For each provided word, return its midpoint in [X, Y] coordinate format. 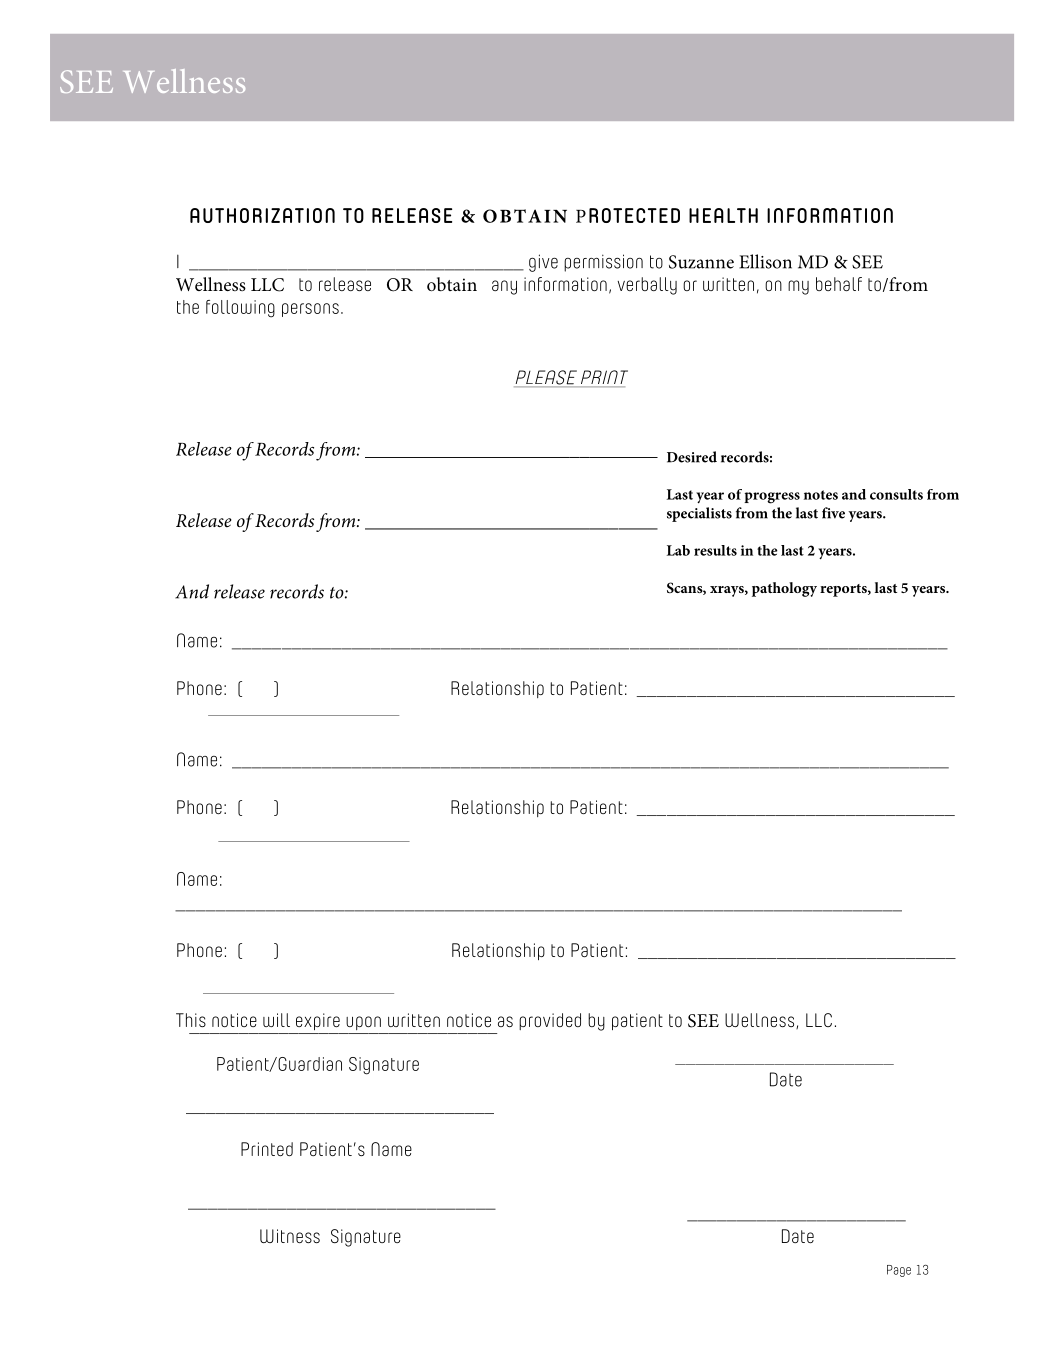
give [543, 263]
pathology [784, 589]
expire [318, 1021]
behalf [839, 284]
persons [310, 310]
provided [550, 1021]
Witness [290, 1236]
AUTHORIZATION [262, 215]
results [715, 550]
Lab [678, 550]
